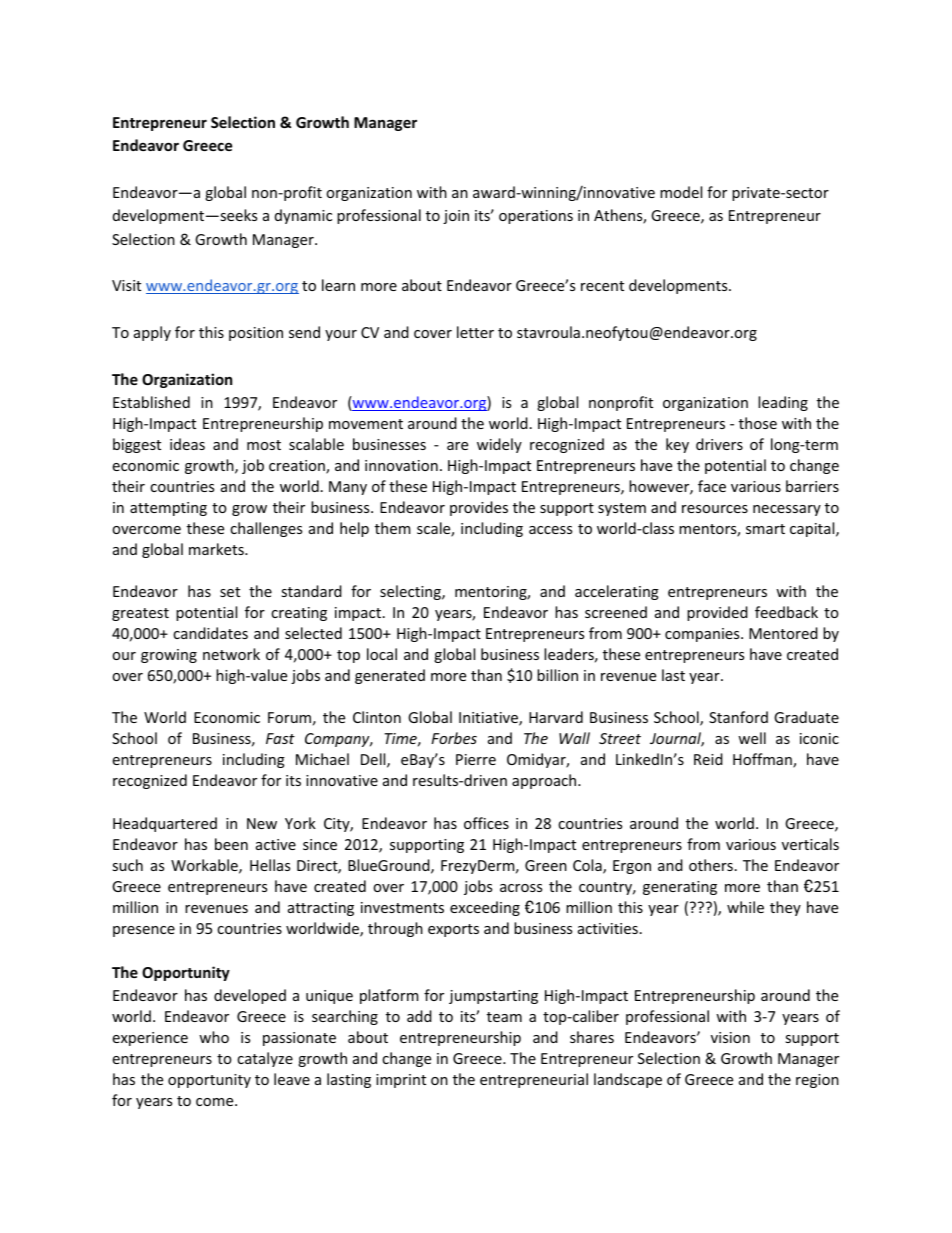 The height and width of the page is (1233, 952). What do you see at coordinates (214, 1037) in the page?
I see `who` at bounding box center [214, 1037].
